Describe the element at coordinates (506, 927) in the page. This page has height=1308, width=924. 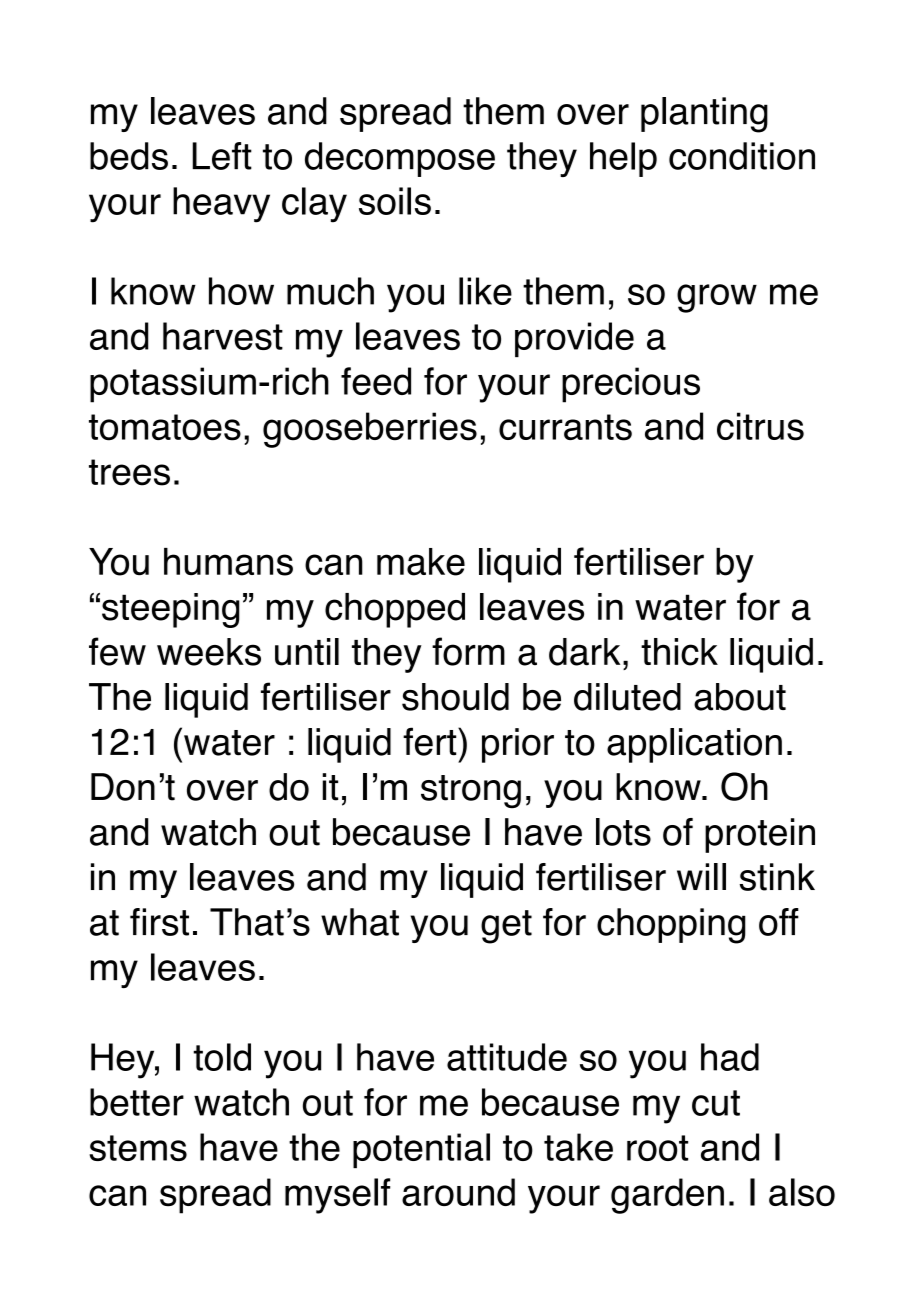
I see `get` at that location.
